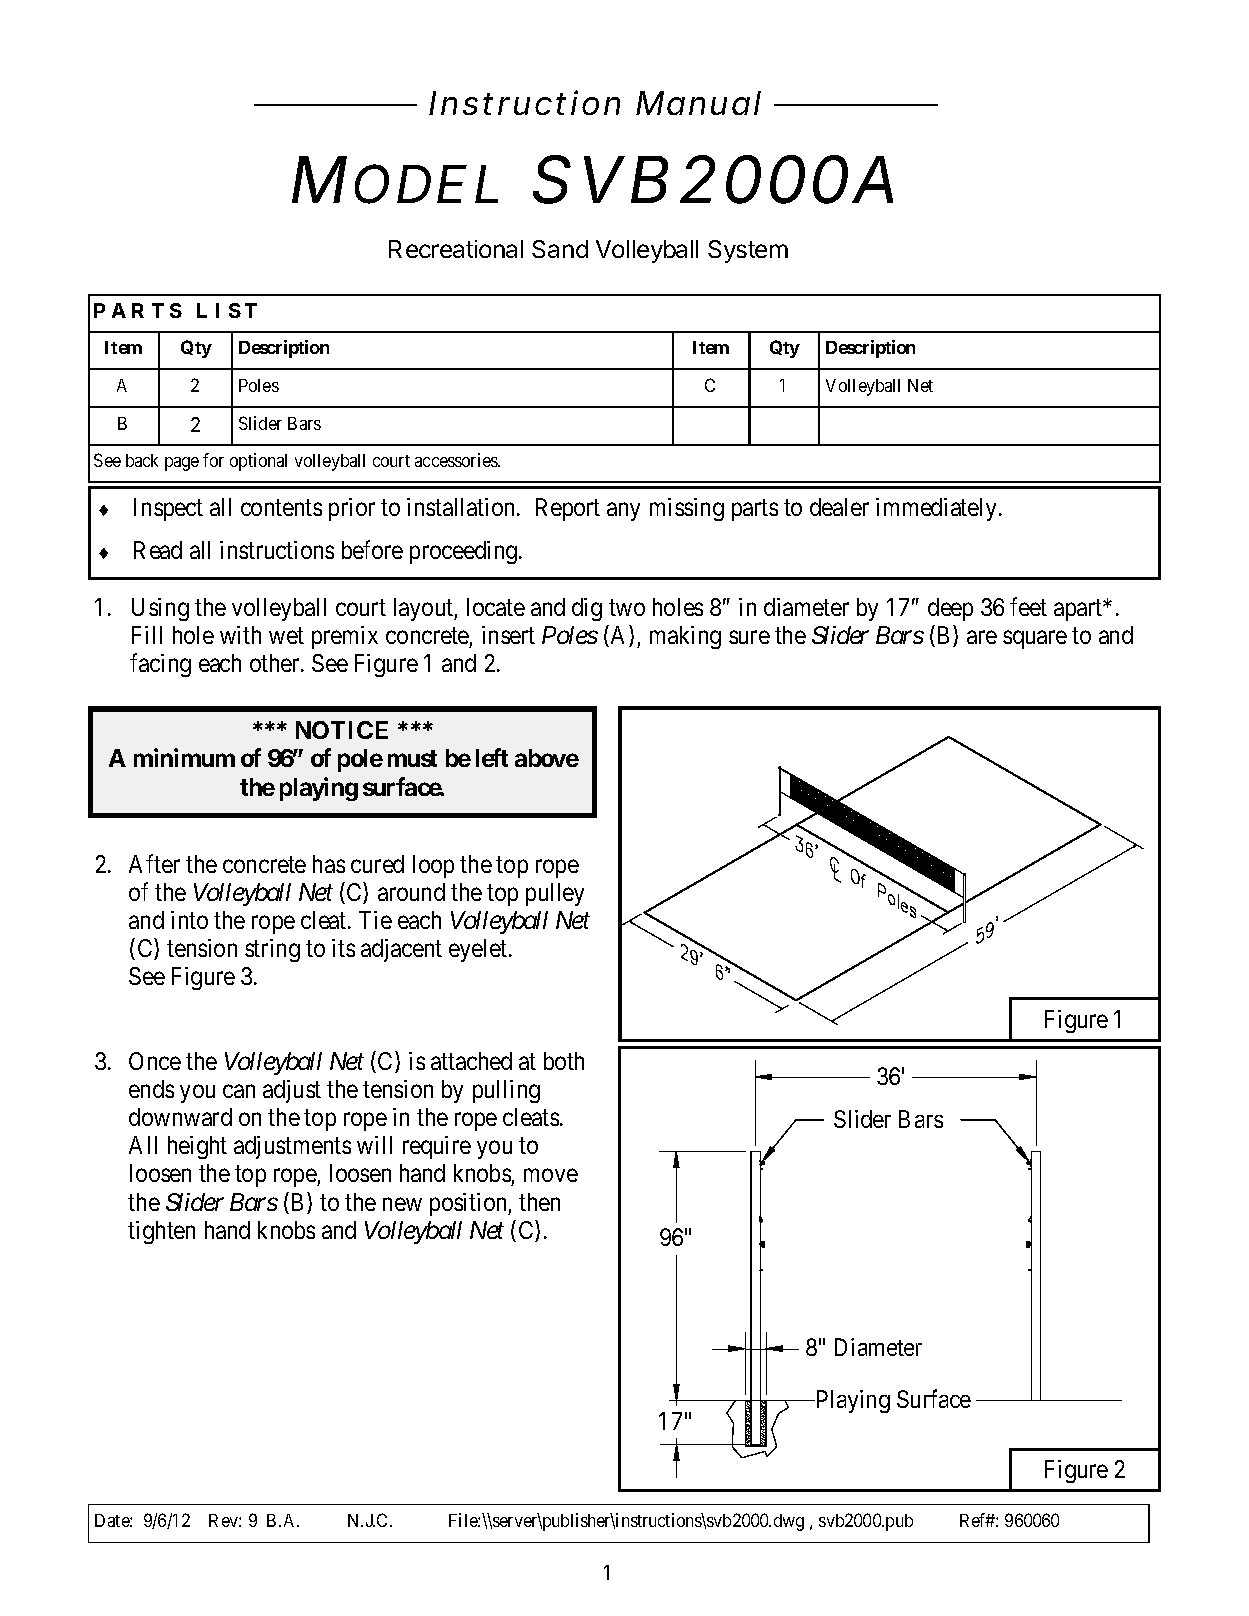  What do you see at coordinates (748, 251) in the image?
I see `System` at bounding box center [748, 251].
